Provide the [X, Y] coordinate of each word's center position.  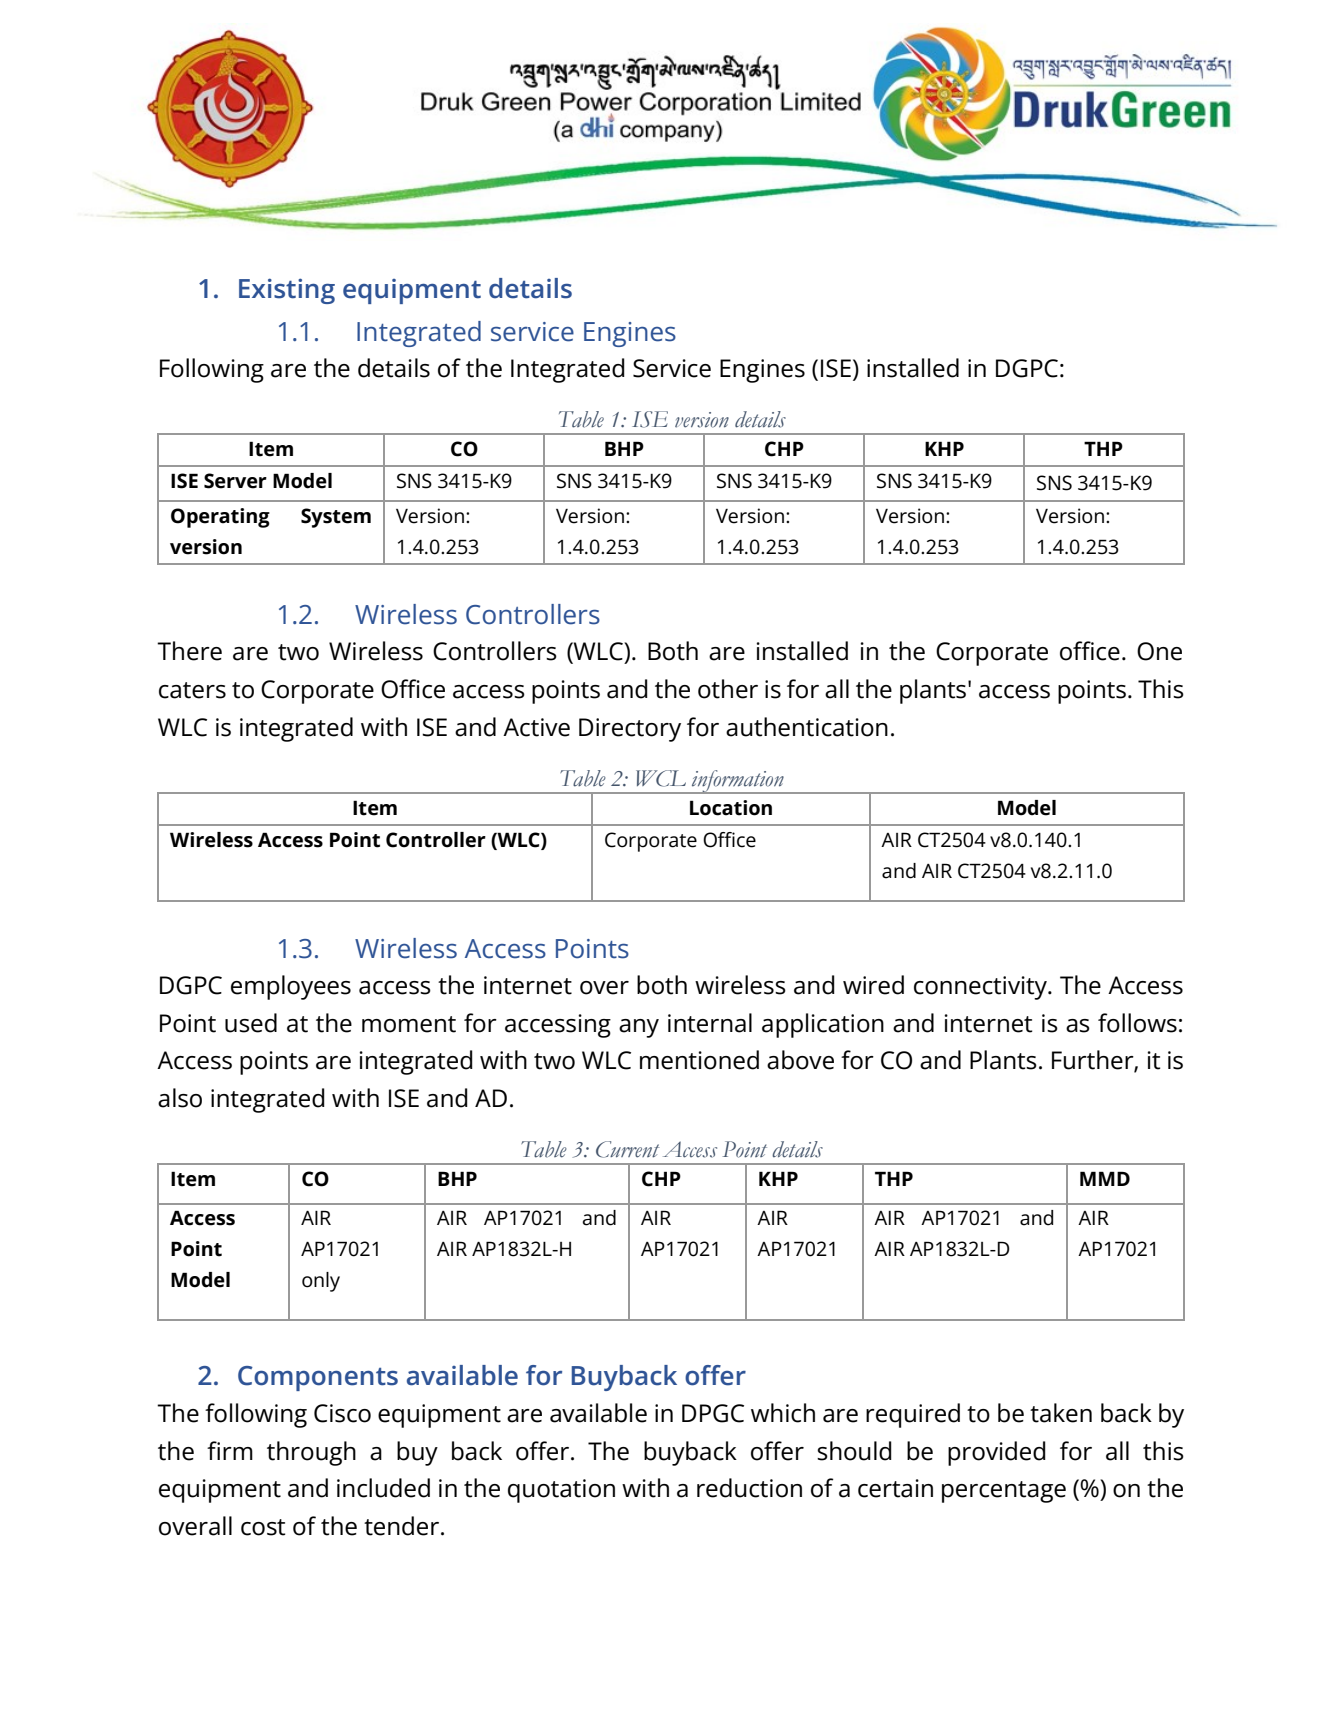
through [311, 1453]
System [336, 518]
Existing [287, 291]
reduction [749, 1488]
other [728, 689]
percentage [1004, 1492]
